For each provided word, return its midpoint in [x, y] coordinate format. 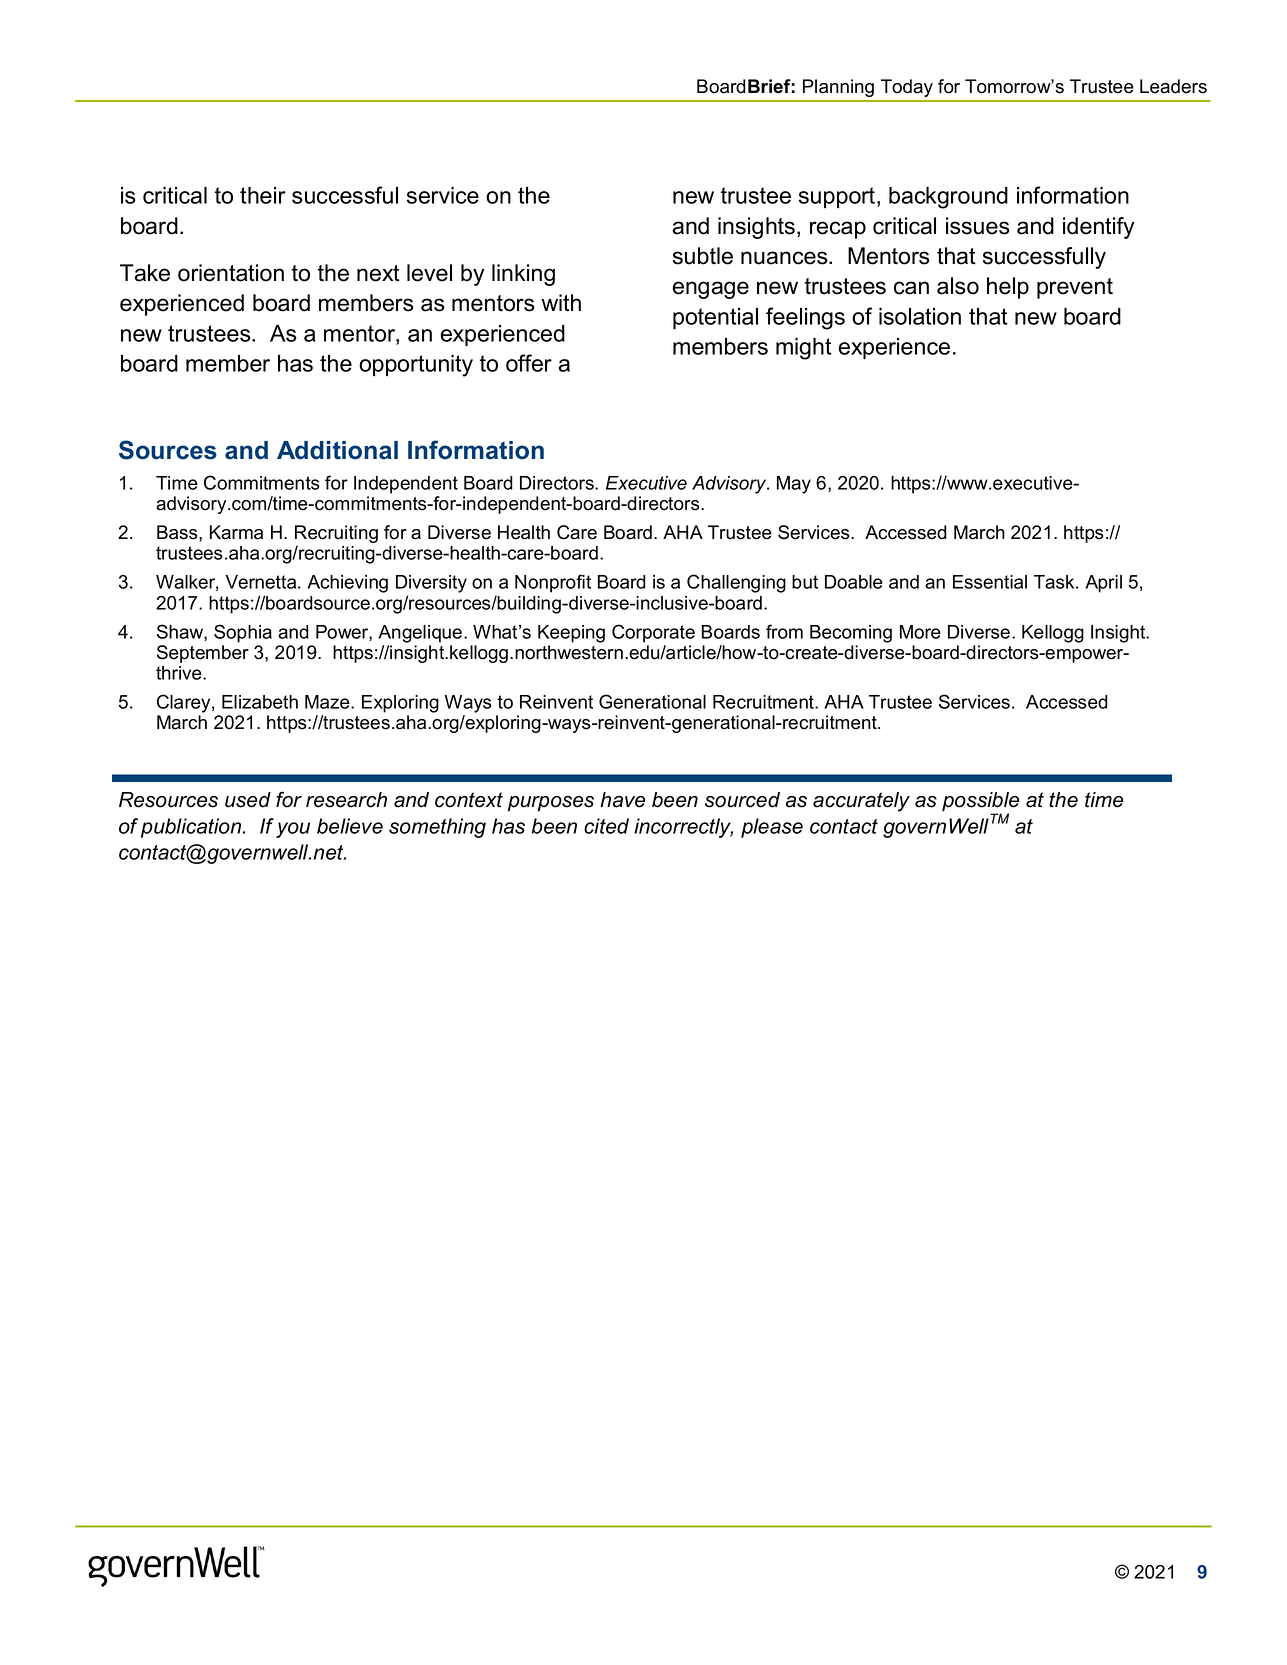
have [622, 800]
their [263, 195]
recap [838, 230]
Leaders [1173, 86]
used [248, 800]
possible [980, 803]
